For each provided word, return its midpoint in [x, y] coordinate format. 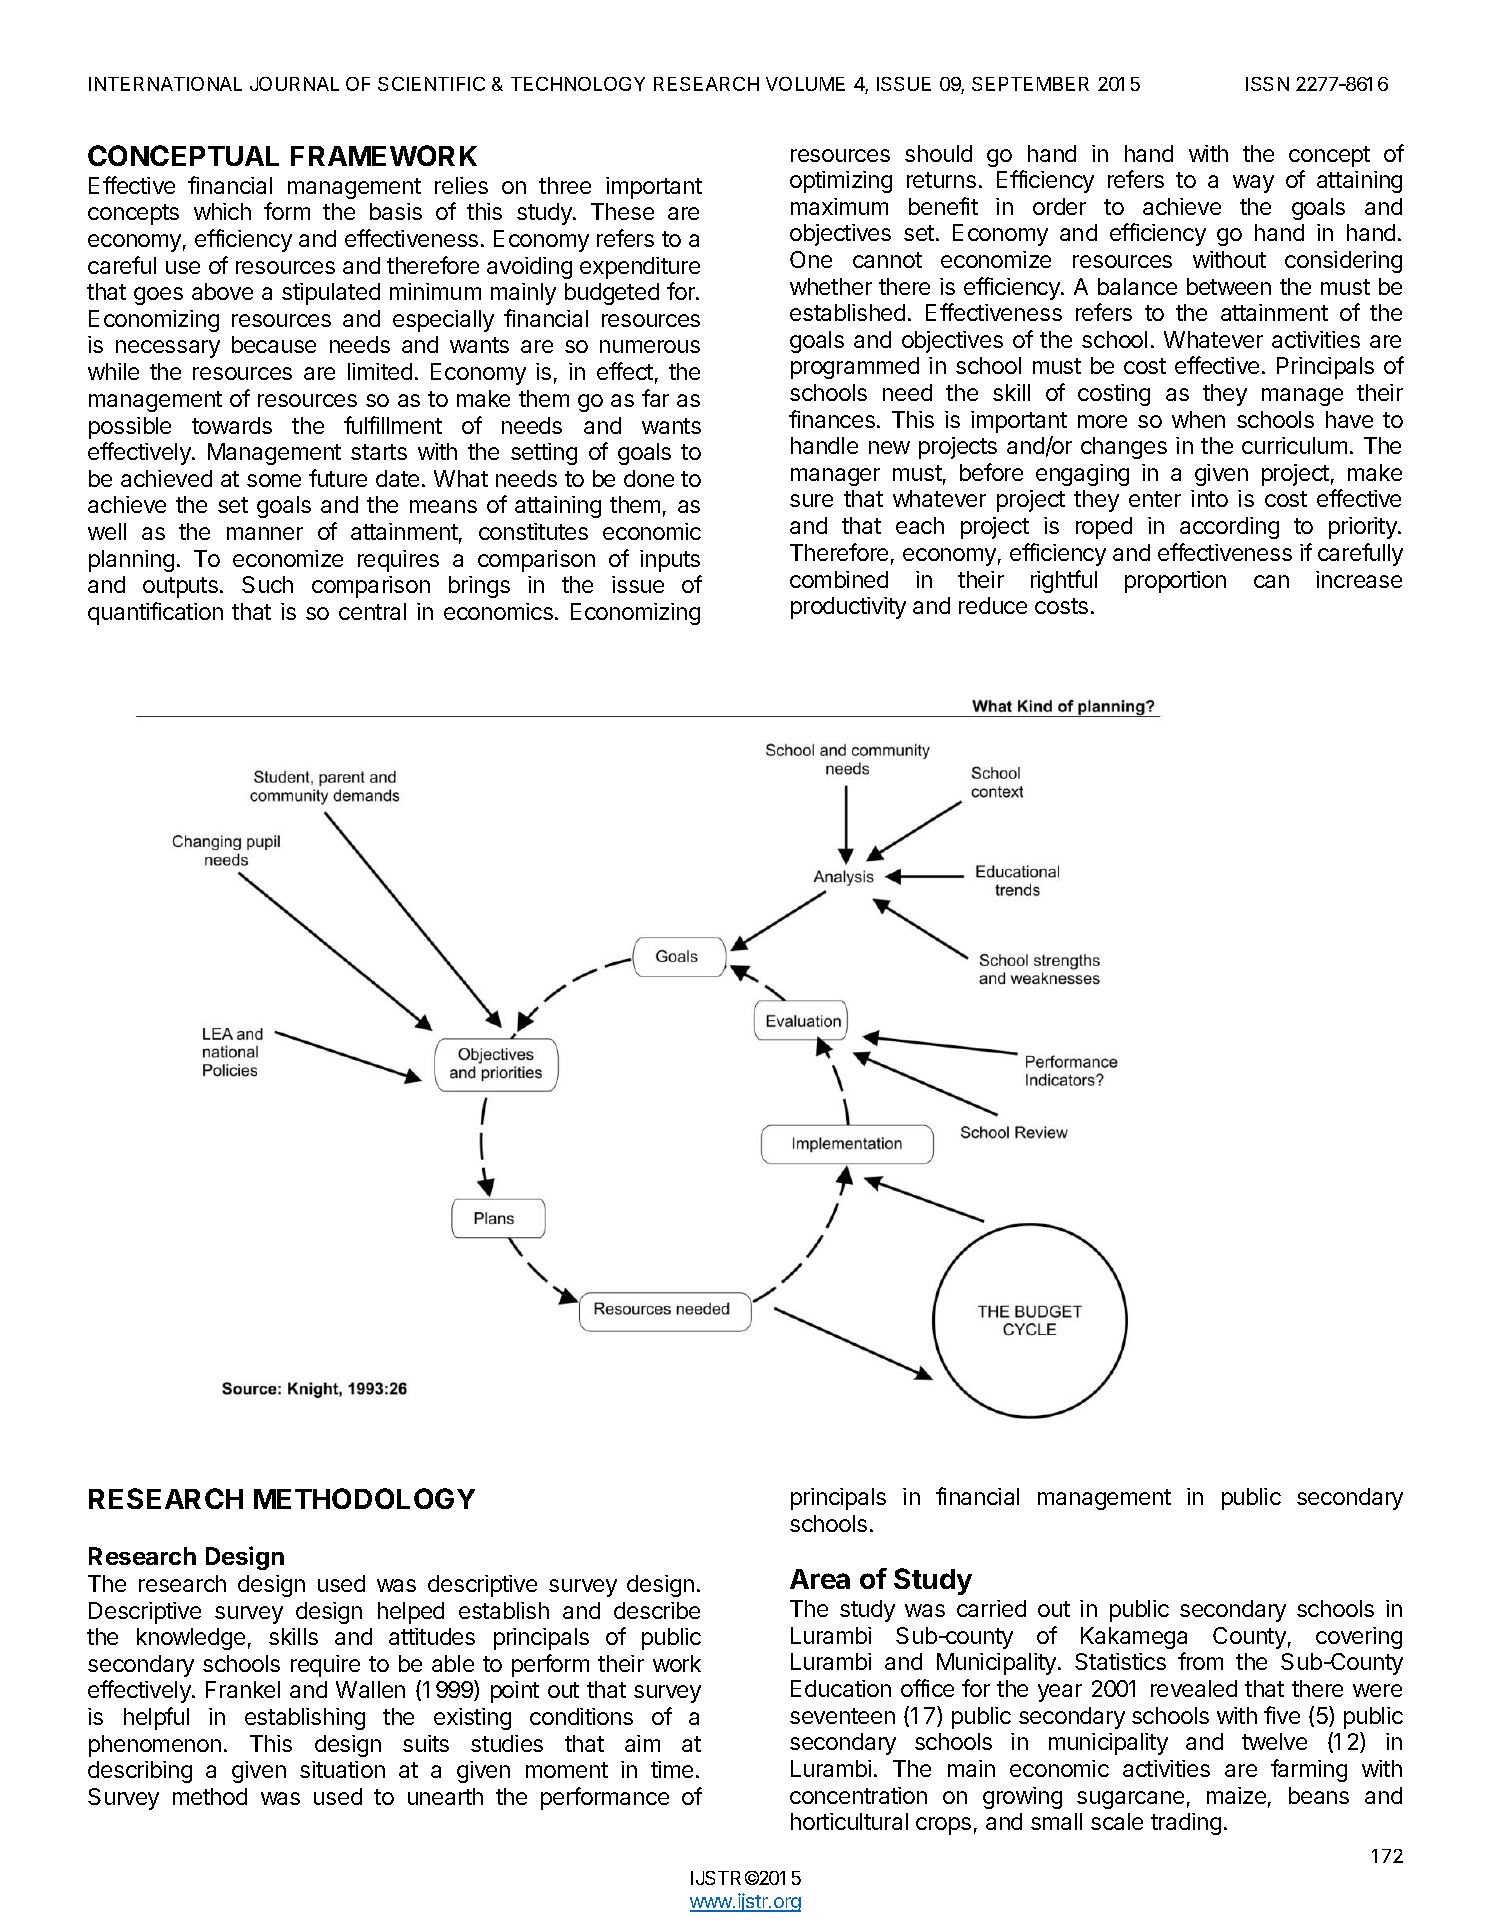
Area [820, 1579]
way [1253, 184]
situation [342, 1769]
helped [411, 1613]
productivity [848, 608]
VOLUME [805, 84]
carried [991, 1608]
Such [267, 584]
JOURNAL [294, 84]
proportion [1175, 582]
